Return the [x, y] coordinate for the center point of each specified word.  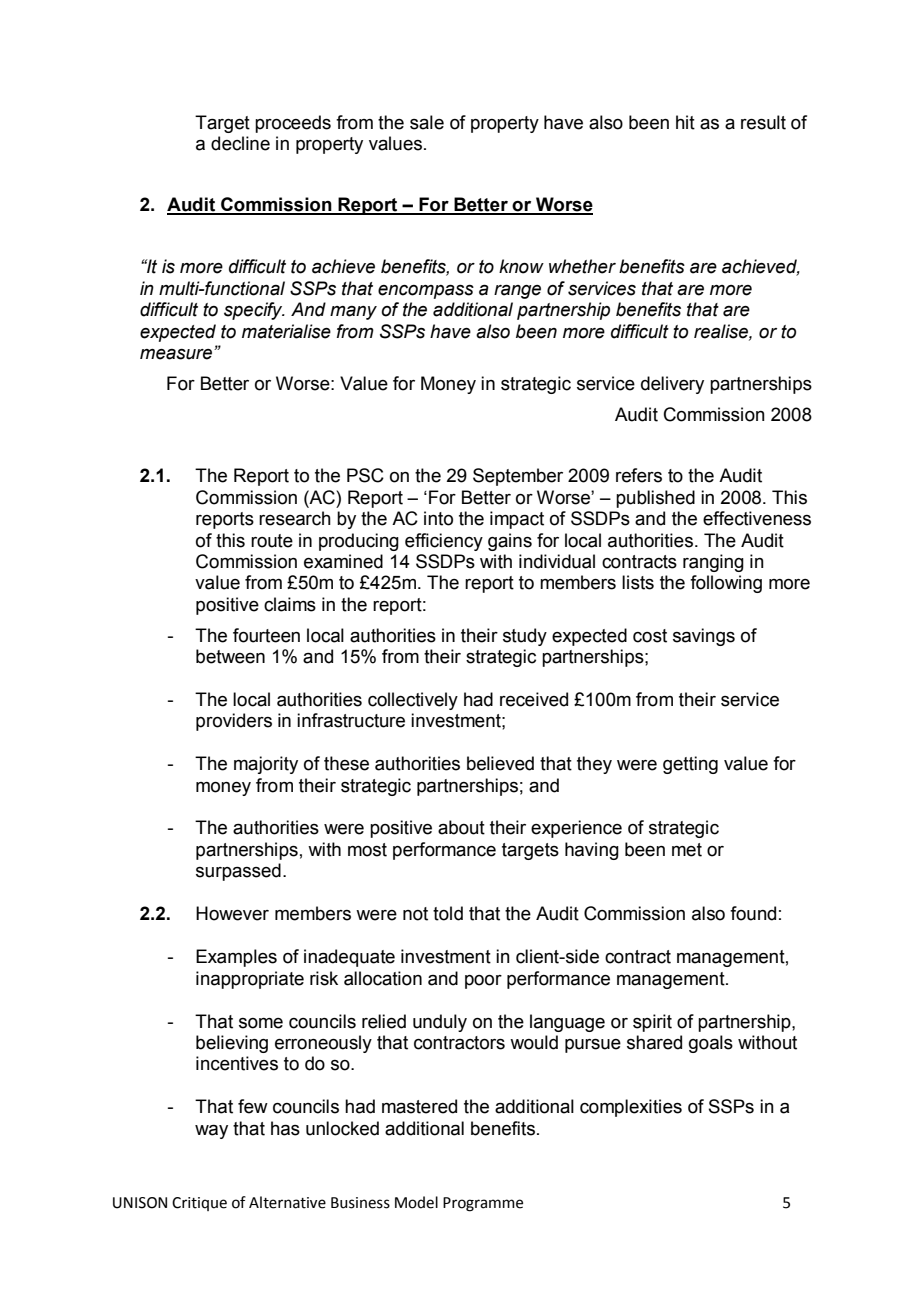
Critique [199, 1204]
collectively [413, 701]
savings [704, 637]
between [230, 656]
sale [427, 122]
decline [240, 143]
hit [685, 122]
